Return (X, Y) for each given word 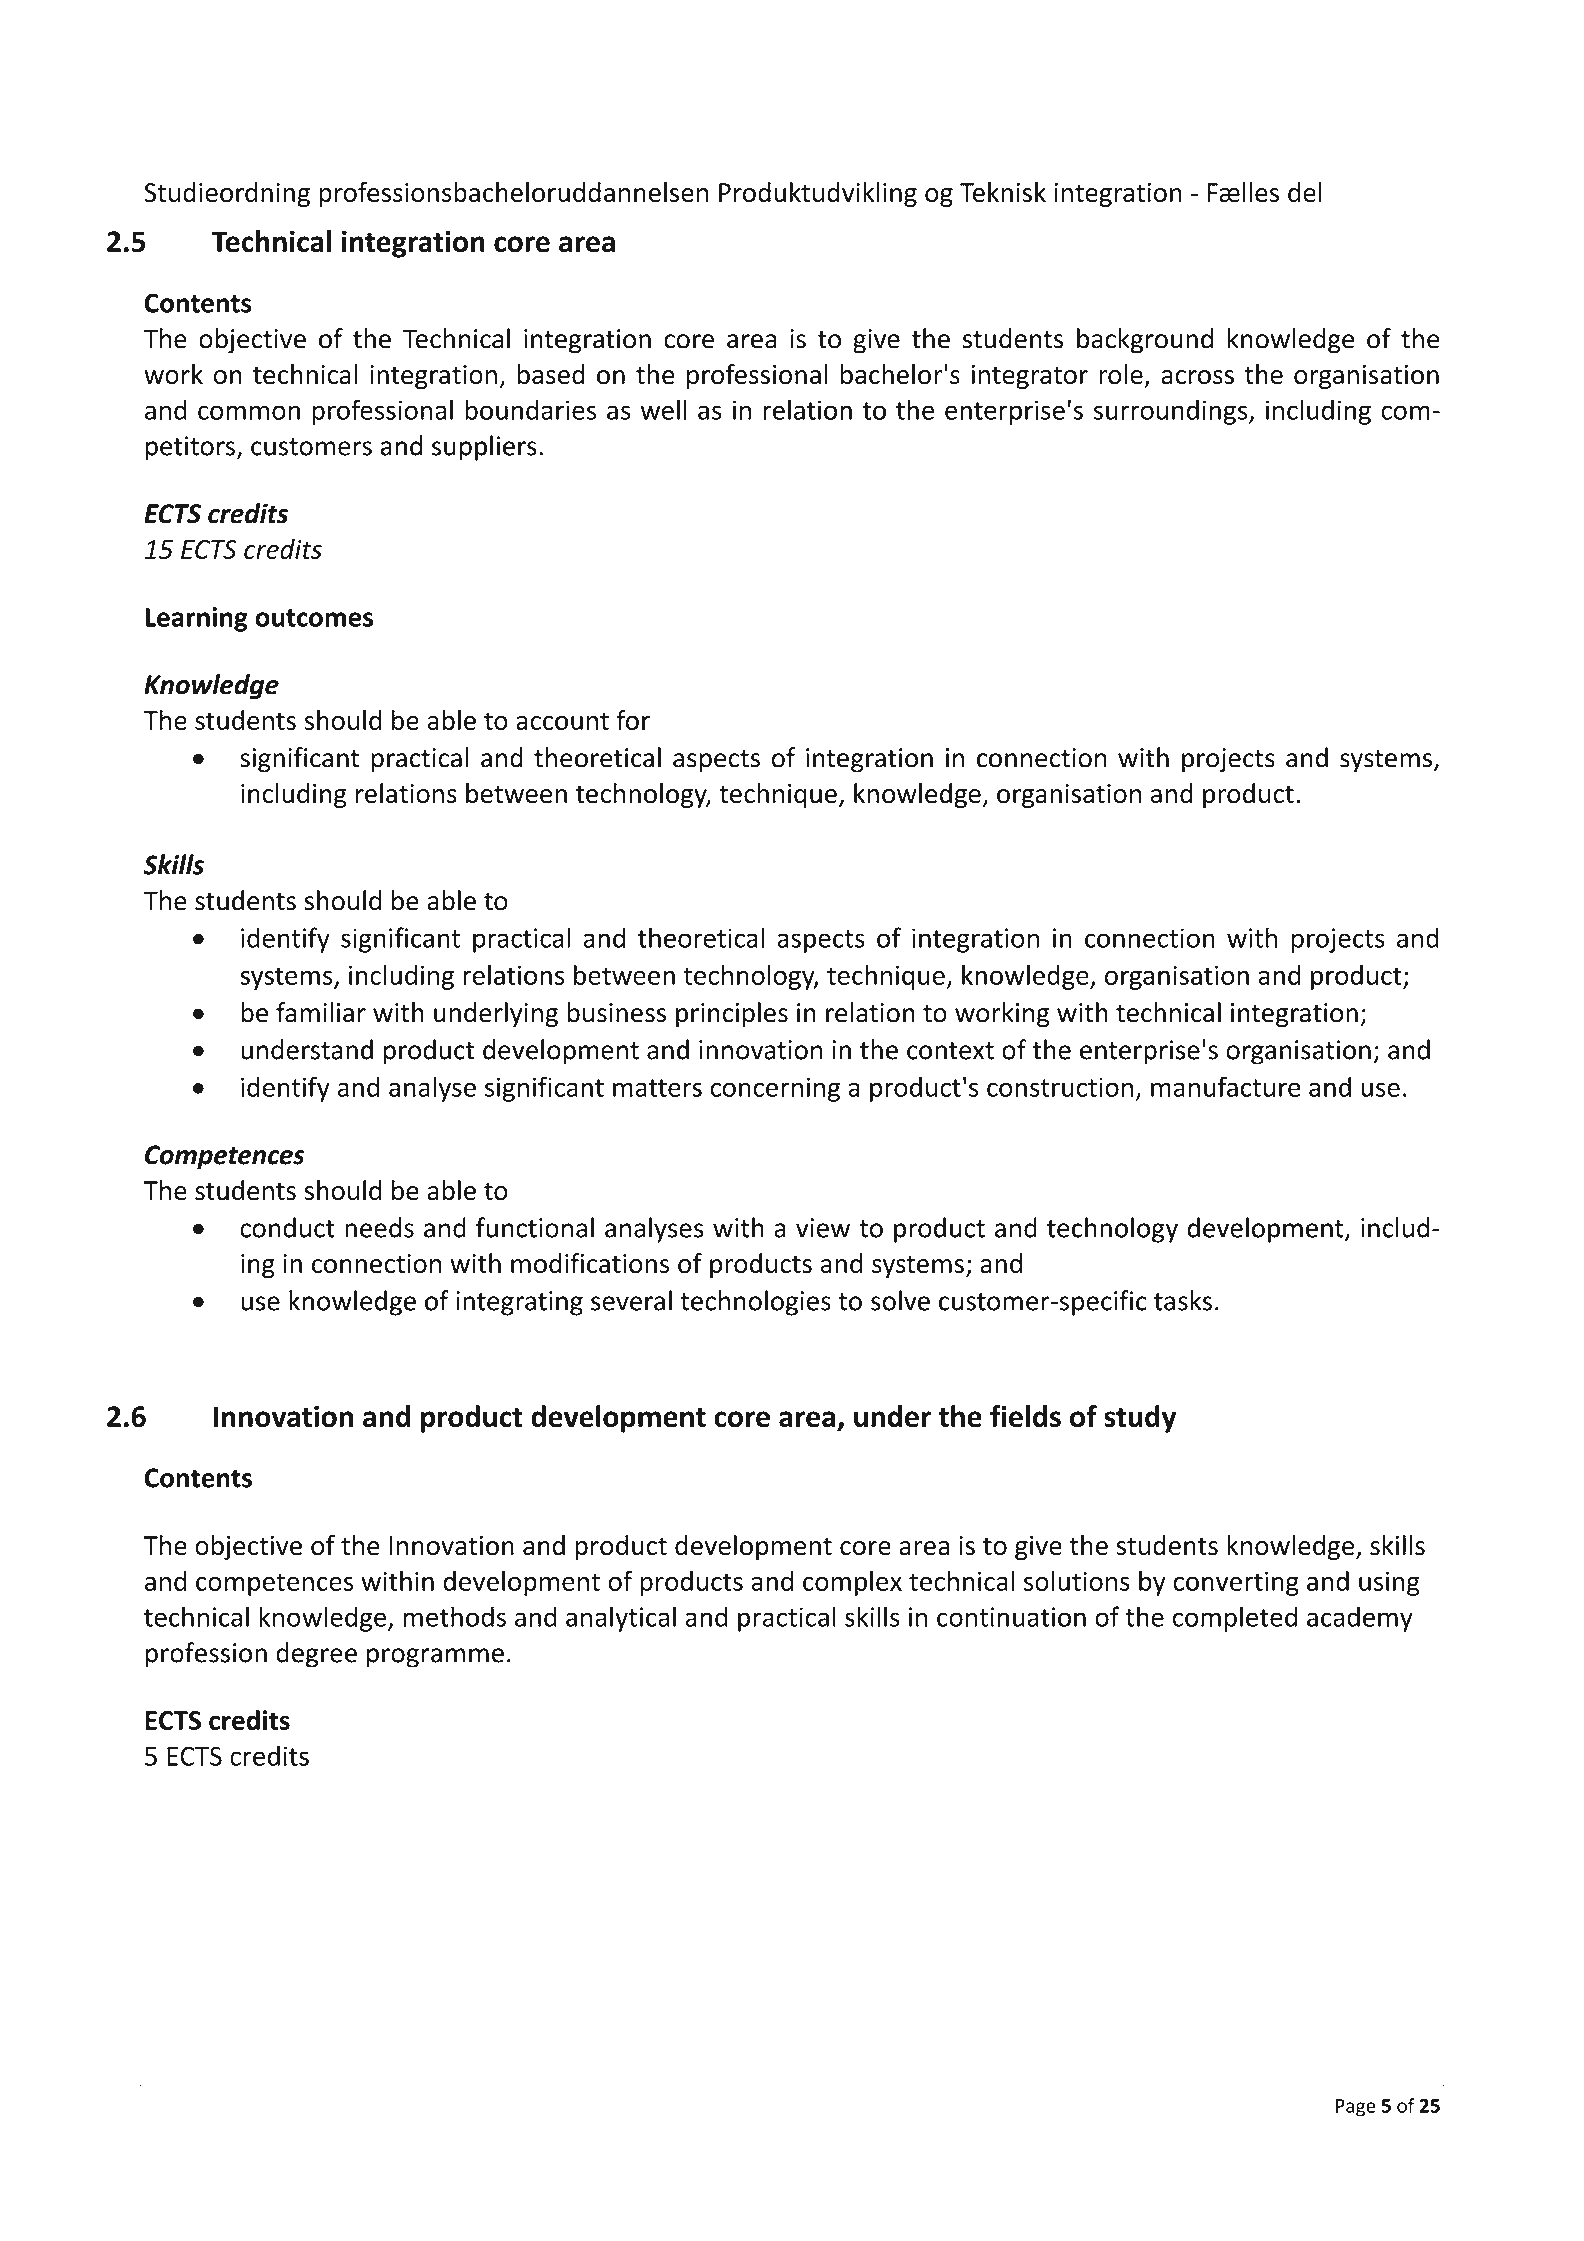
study (1140, 1419)
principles (732, 1015)
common (249, 412)
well (663, 409)
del (1305, 192)
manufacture (1226, 1086)
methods (454, 1616)
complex (852, 1583)
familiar (321, 1012)
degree (316, 1655)
